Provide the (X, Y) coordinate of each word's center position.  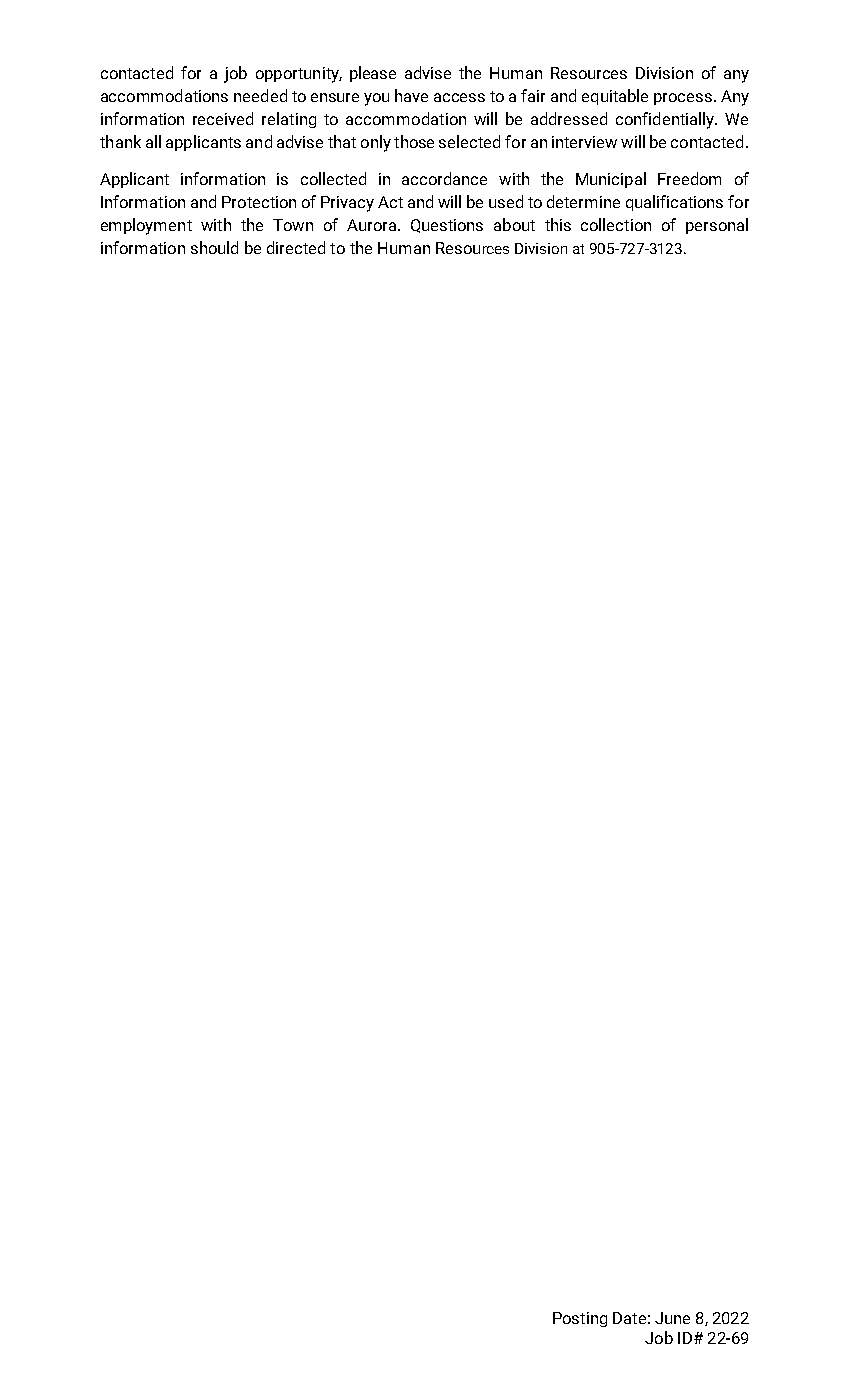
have (411, 95)
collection (616, 224)
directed (296, 247)
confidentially (666, 120)
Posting (580, 1319)
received (223, 118)
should (214, 247)
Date (629, 1318)
